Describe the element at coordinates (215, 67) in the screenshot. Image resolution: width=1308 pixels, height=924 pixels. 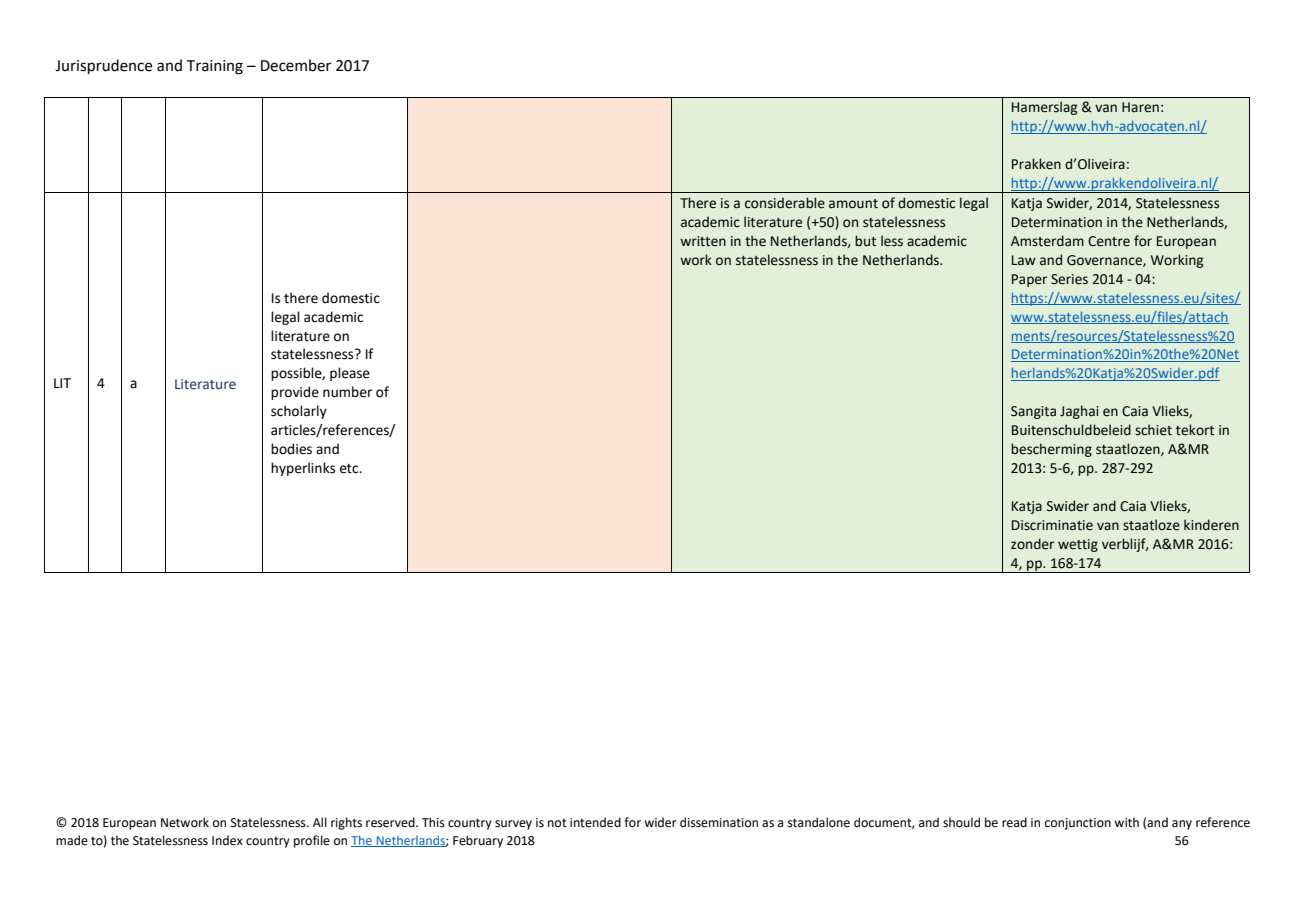
I see `Training` at that location.
